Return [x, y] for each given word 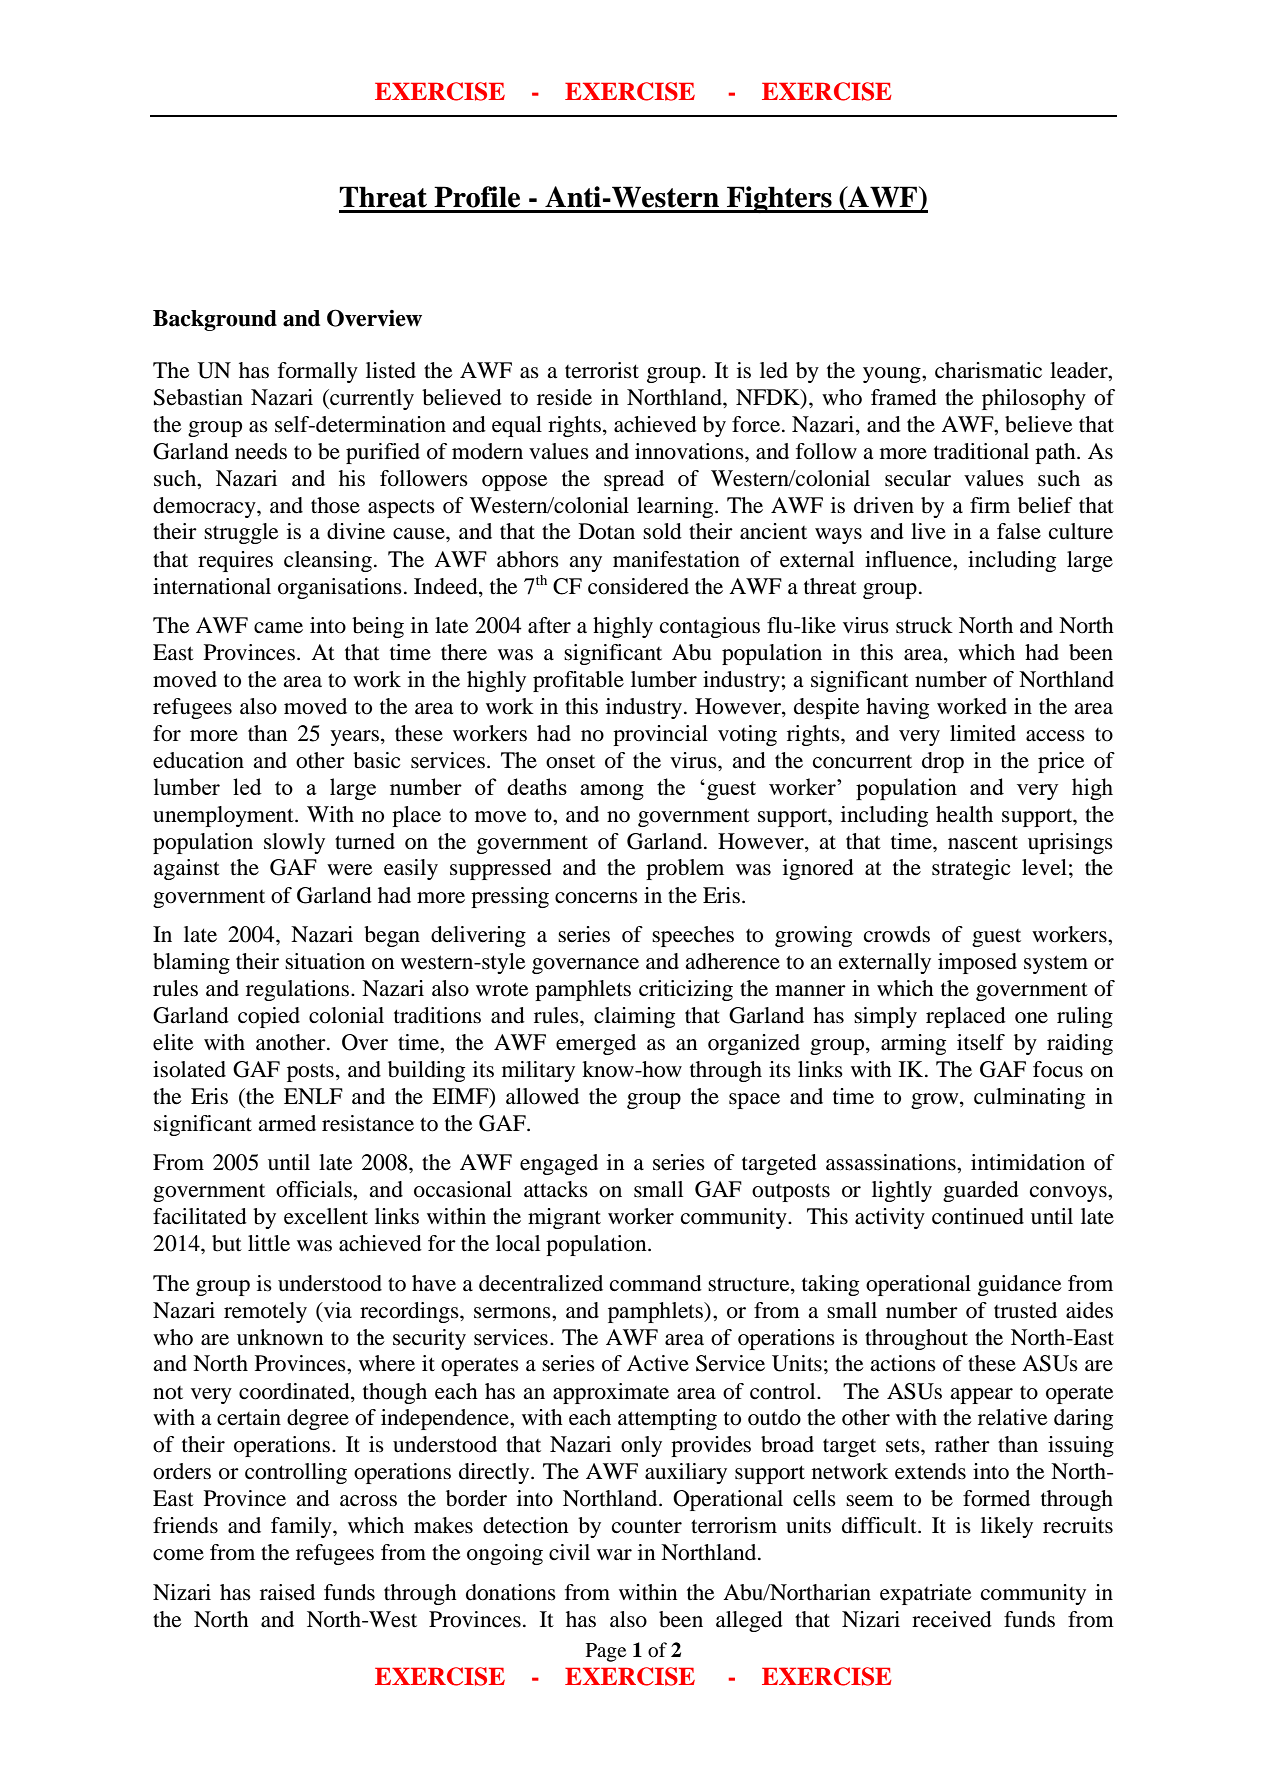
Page [606, 1652]
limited [983, 733]
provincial [660, 735]
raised [287, 1592]
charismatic [988, 370]
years [355, 738]
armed [287, 1123]
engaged [559, 1164]
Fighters [779, 199]
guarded [981, 1191]
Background [215, 320]
